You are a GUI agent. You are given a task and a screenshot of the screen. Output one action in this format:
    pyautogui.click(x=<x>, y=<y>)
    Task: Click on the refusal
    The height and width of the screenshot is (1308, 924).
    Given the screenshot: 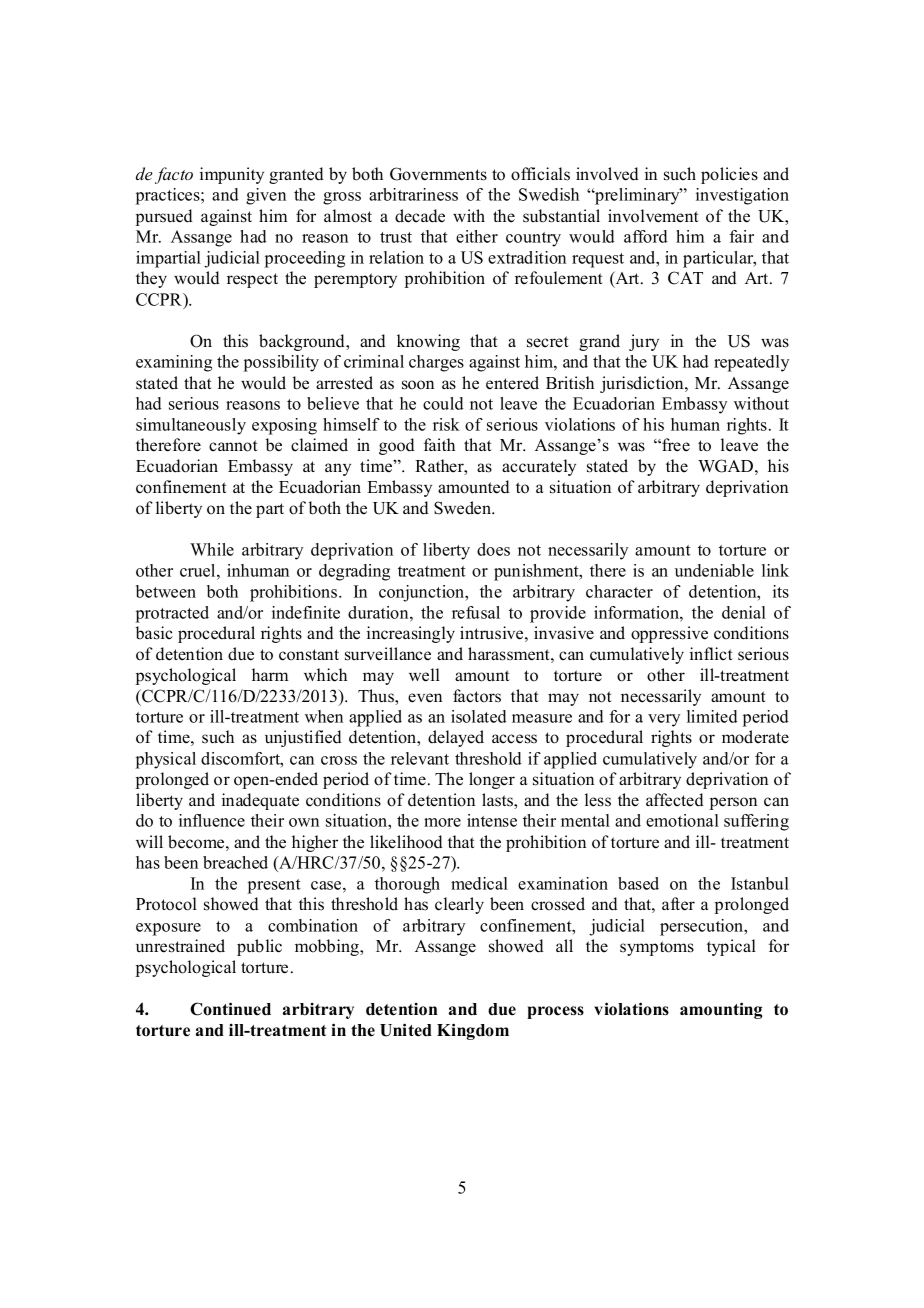 What is the action you would take?
    pyautogui.click(x=476, y=612)
